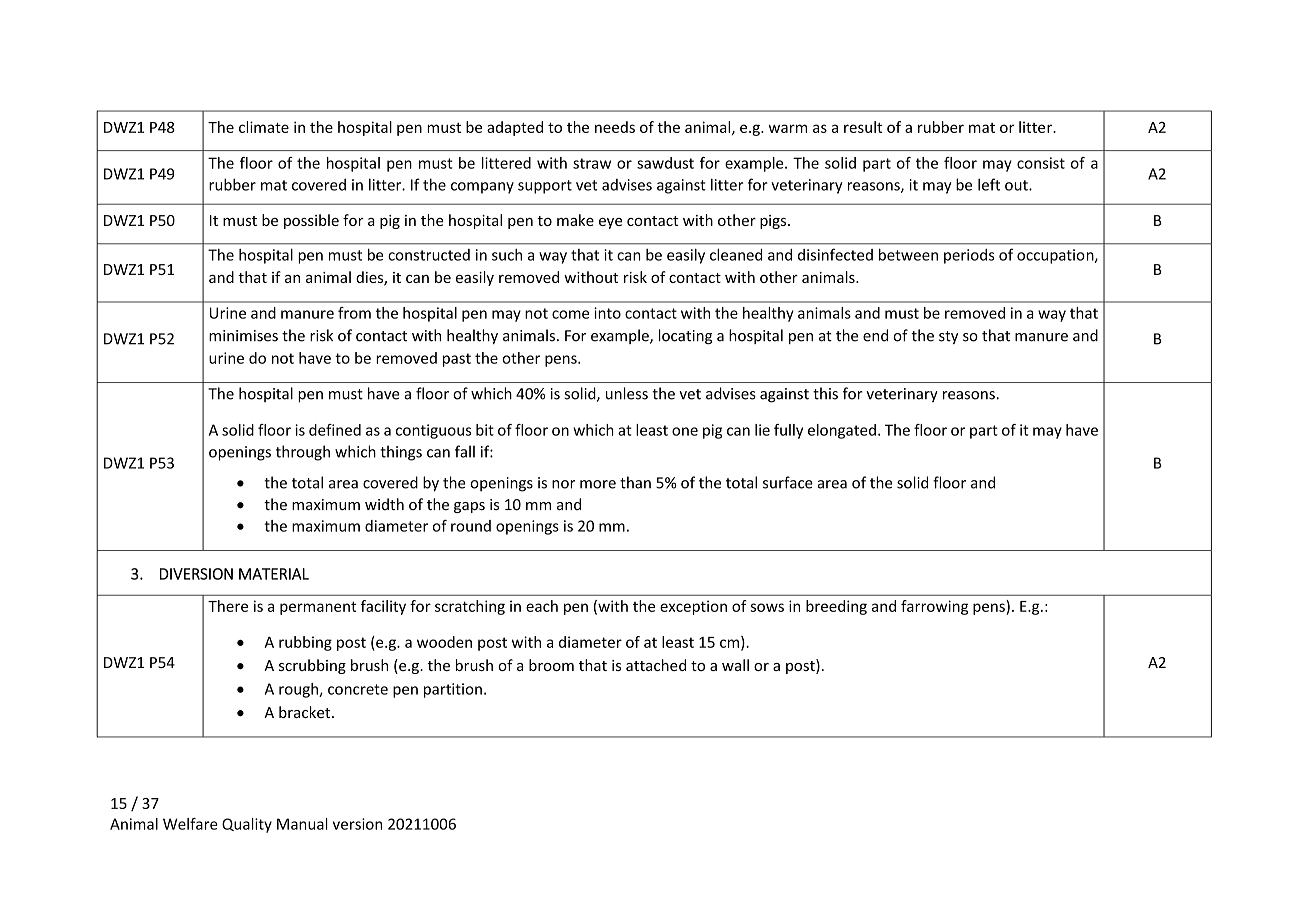 Image resolution: width=1308 pixels, height=924 pixels. I want to click on MATERIAL, so click(274, 574).
